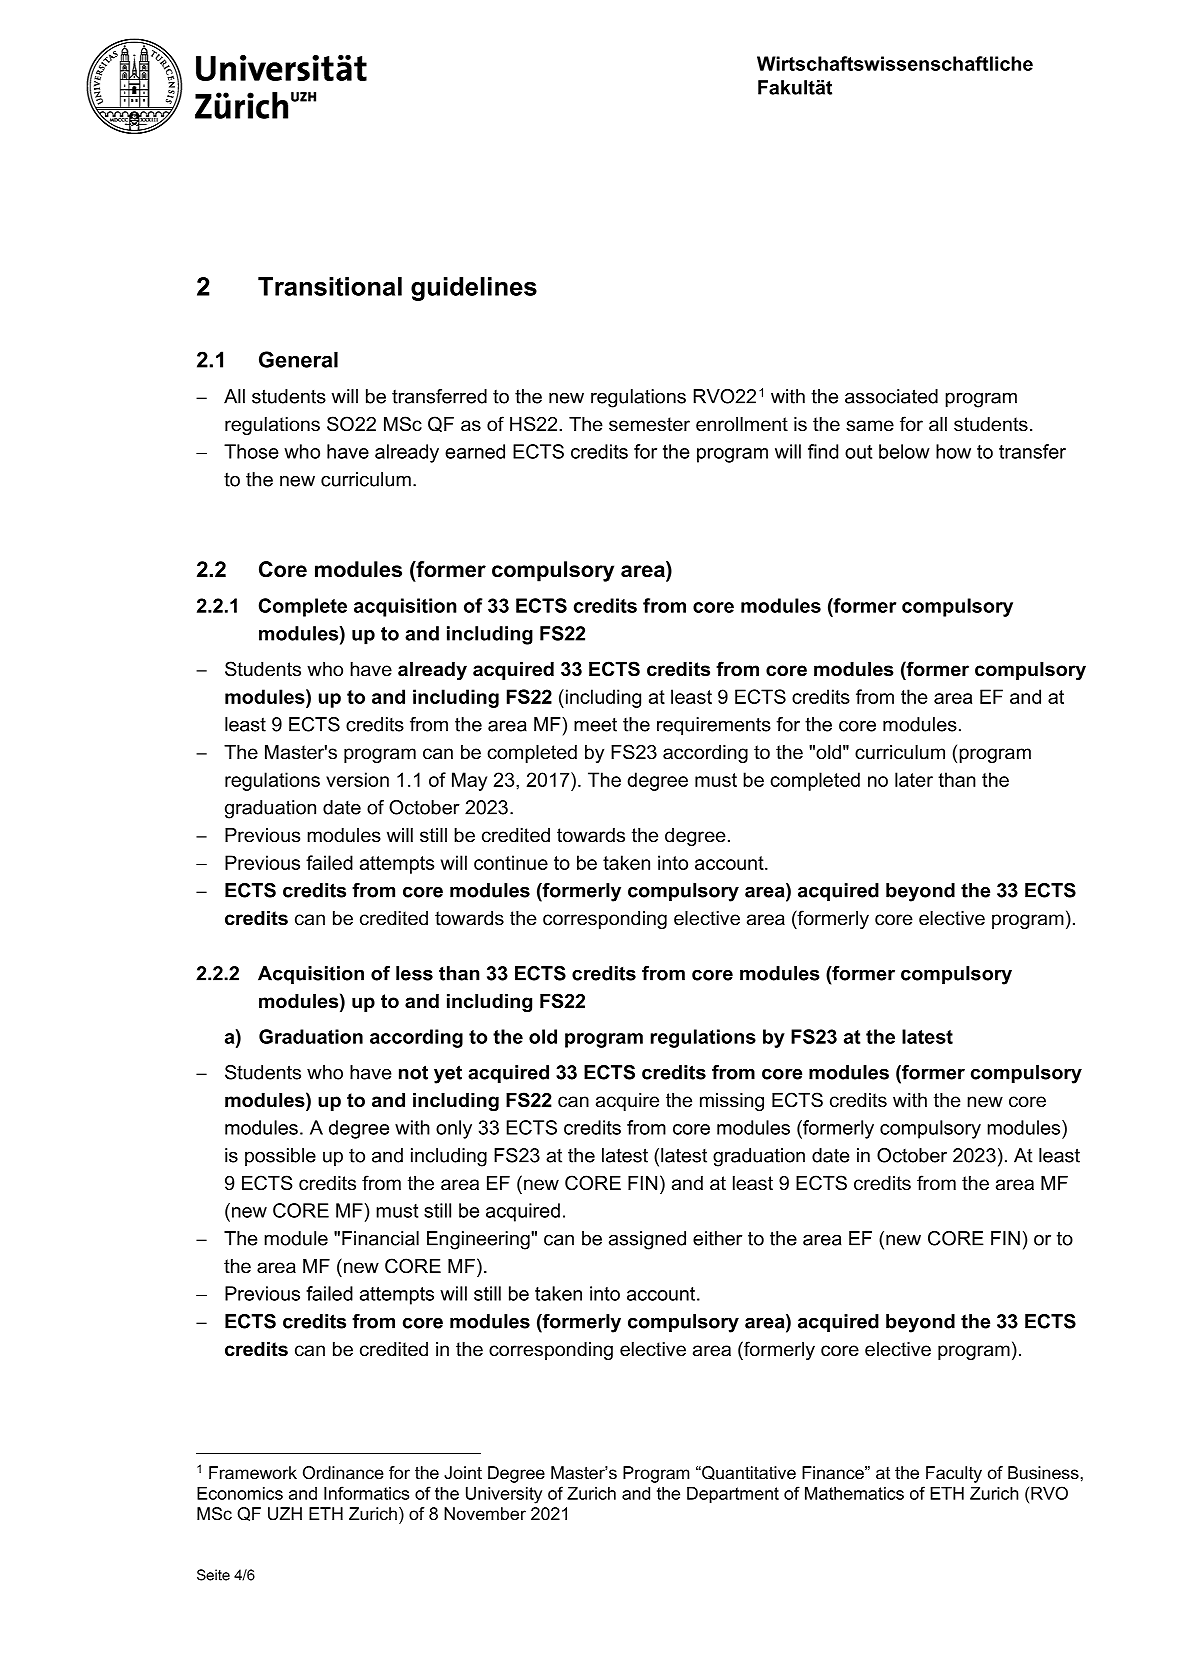 Image resolution: width=1177 pixels, height=1664 pixels. What do you see at coordinates (733, 1495) in the document?
I see `Department` at bounding box center [733, 1495].
